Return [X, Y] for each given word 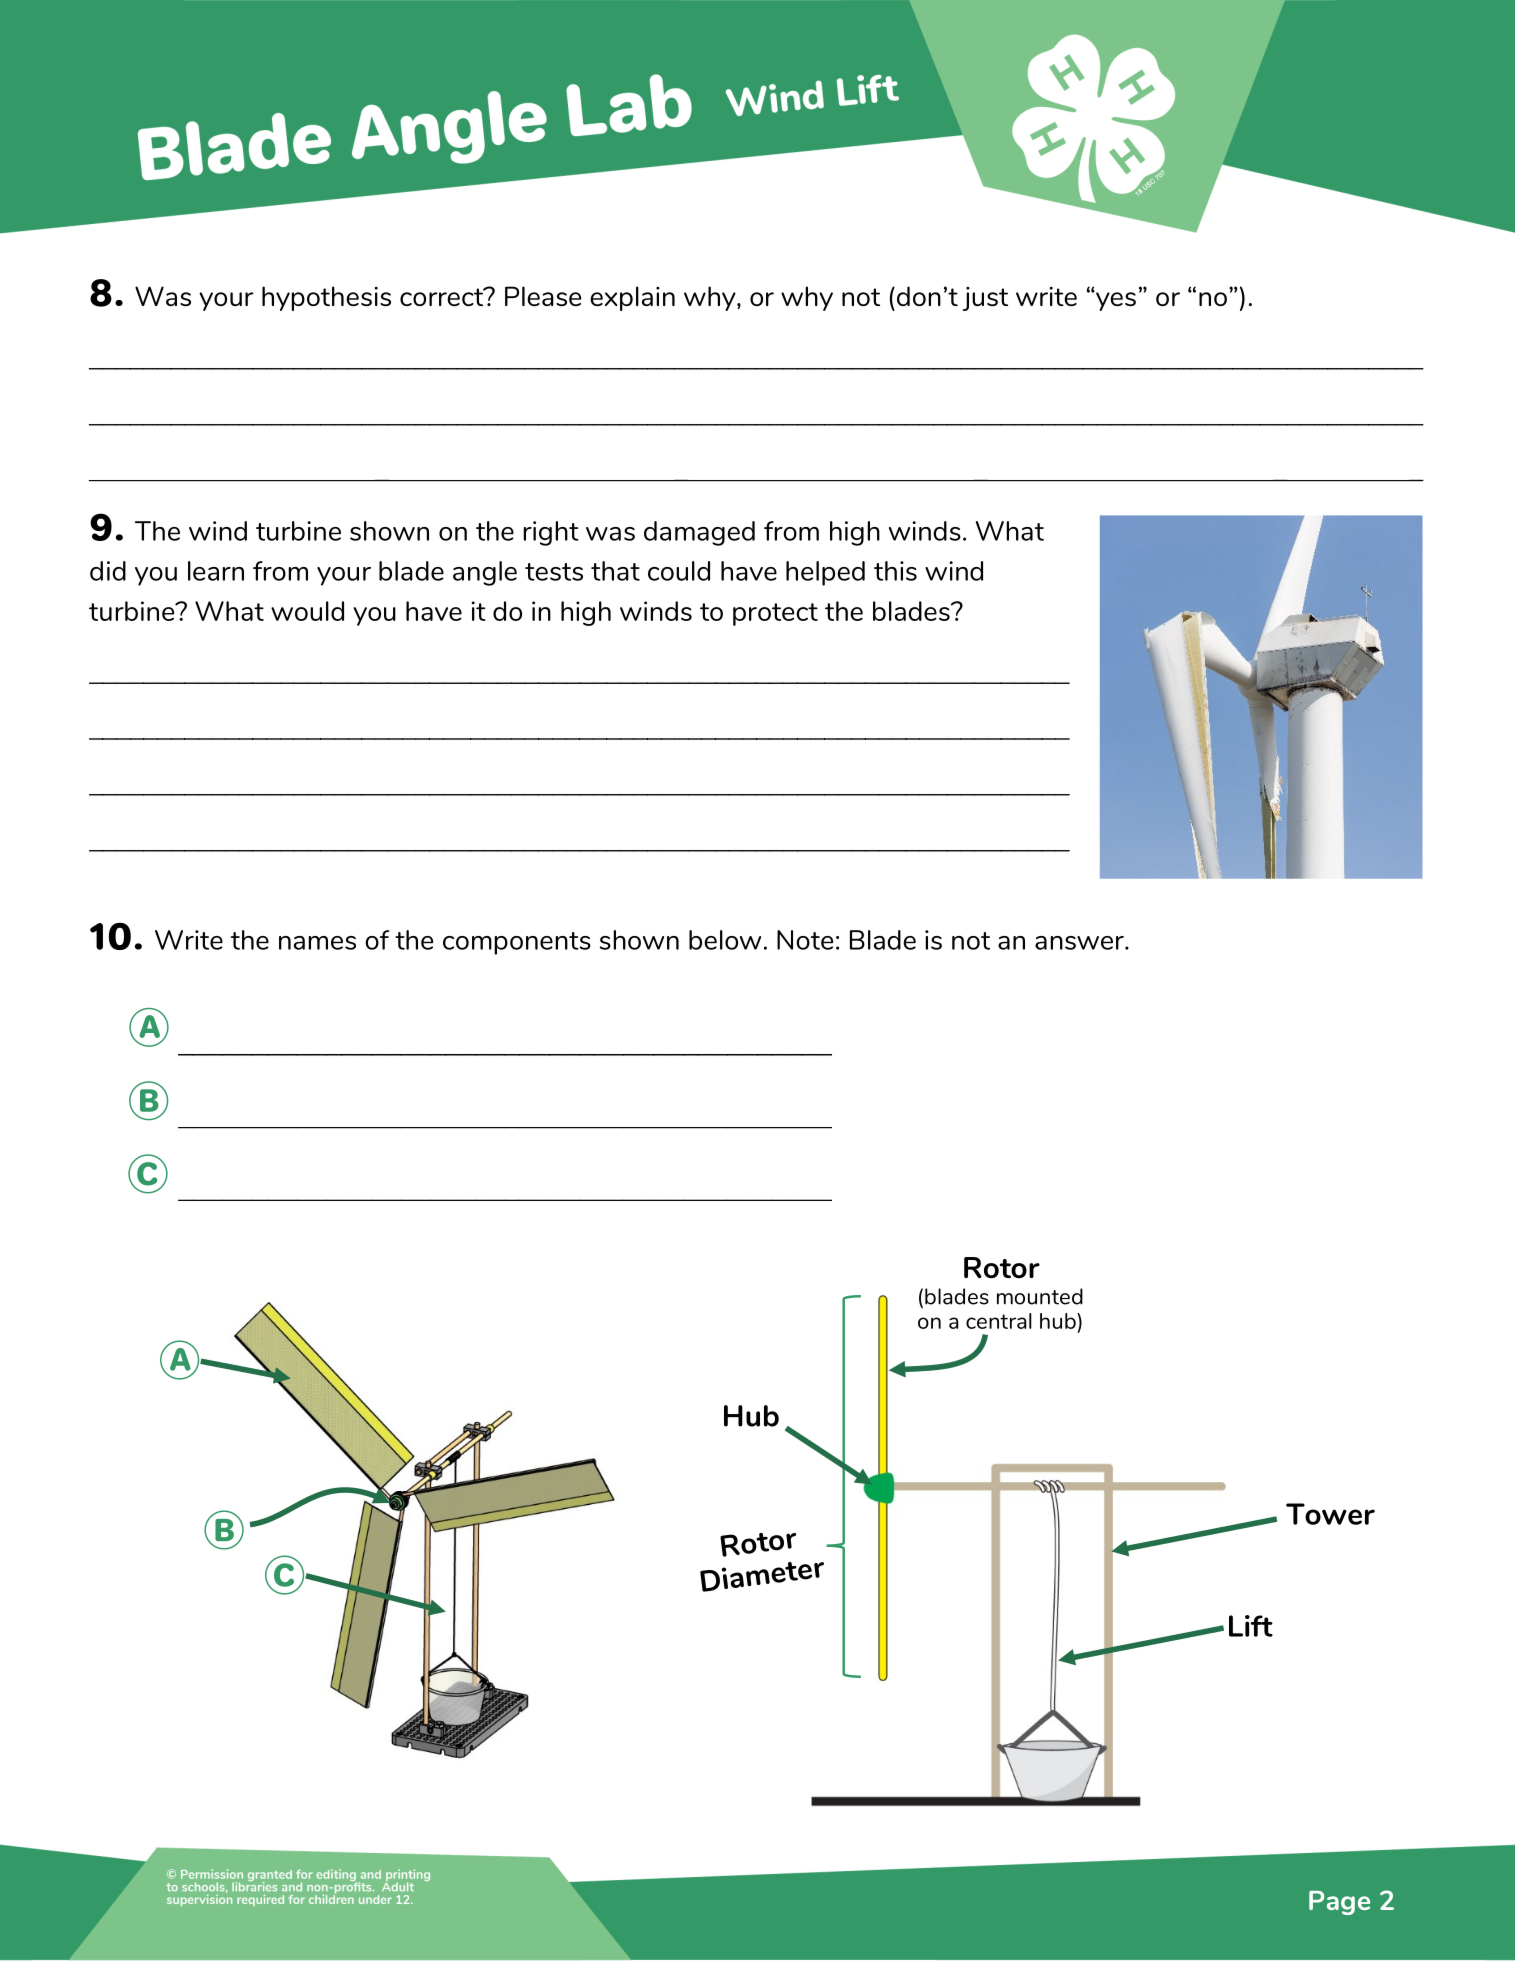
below [725, 940]
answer [1080, 943]
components [517, 943]
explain [632, 298]
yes [1115, 300]
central [999, 1321]
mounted [1040, 1296]
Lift [1251, 1626]
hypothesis [326, 298]
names [317, 943]
